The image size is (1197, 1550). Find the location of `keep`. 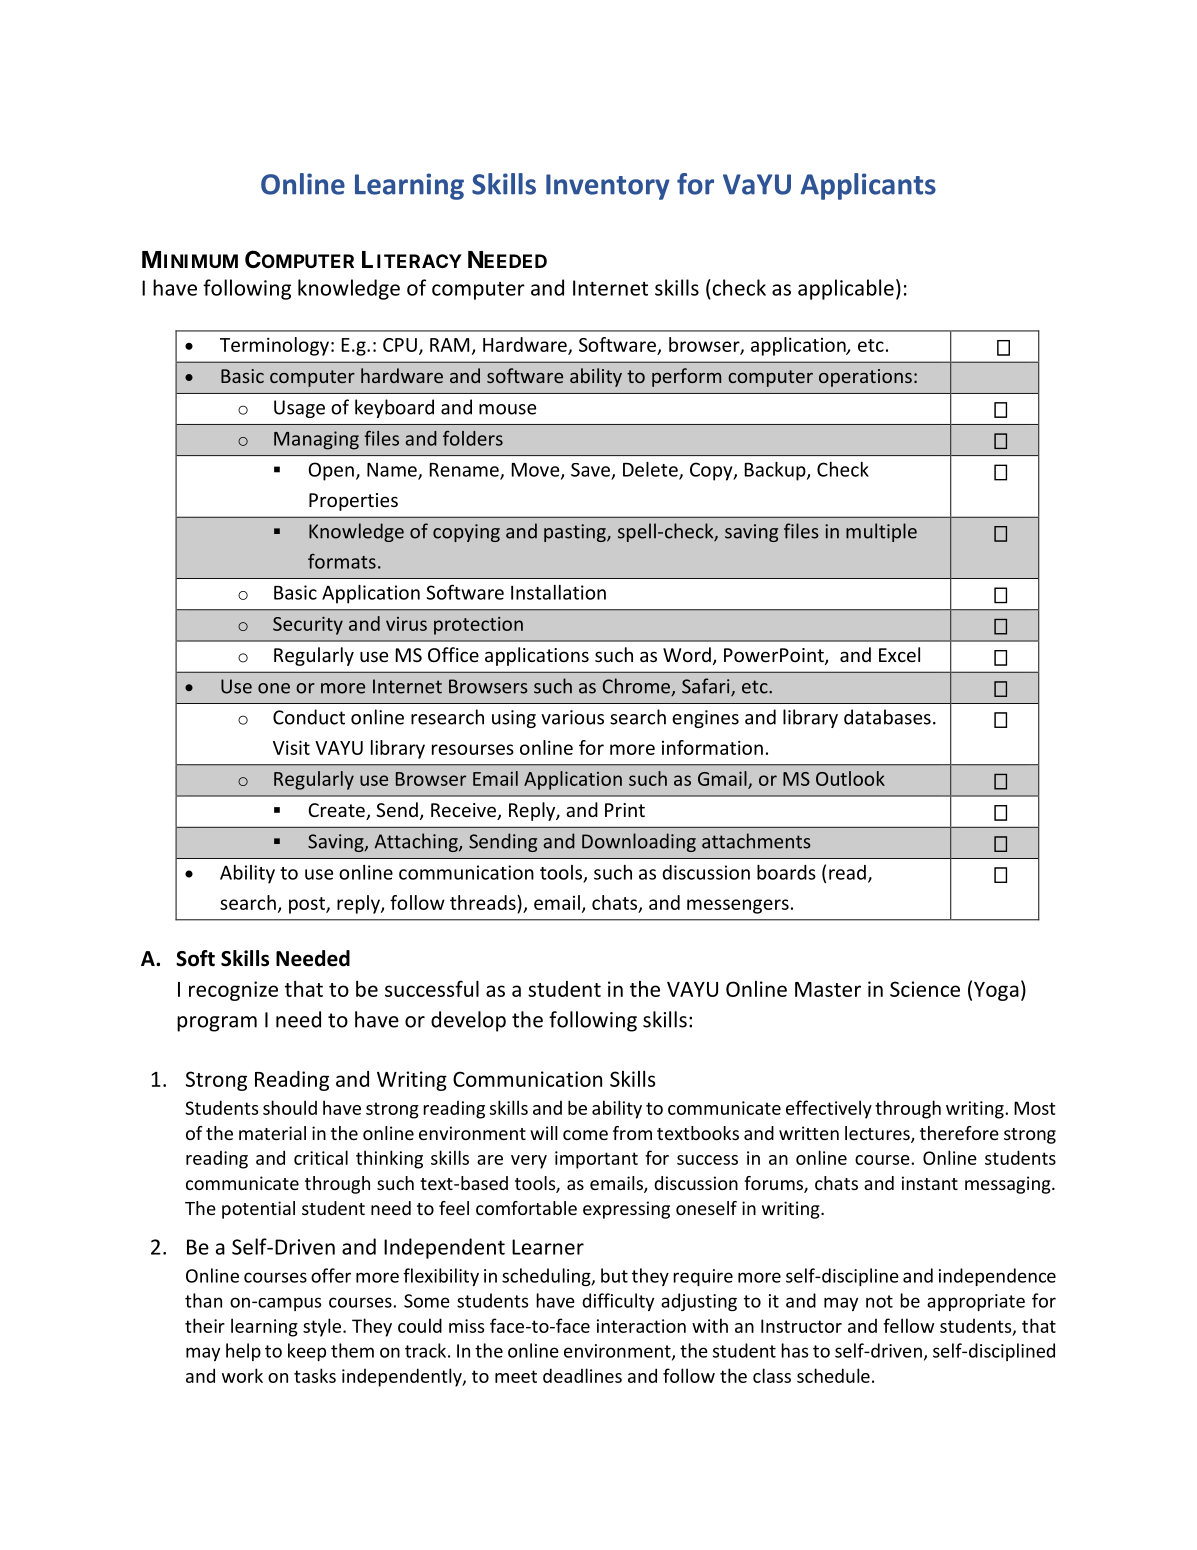

keep is located at coordinates (307, 1352).
